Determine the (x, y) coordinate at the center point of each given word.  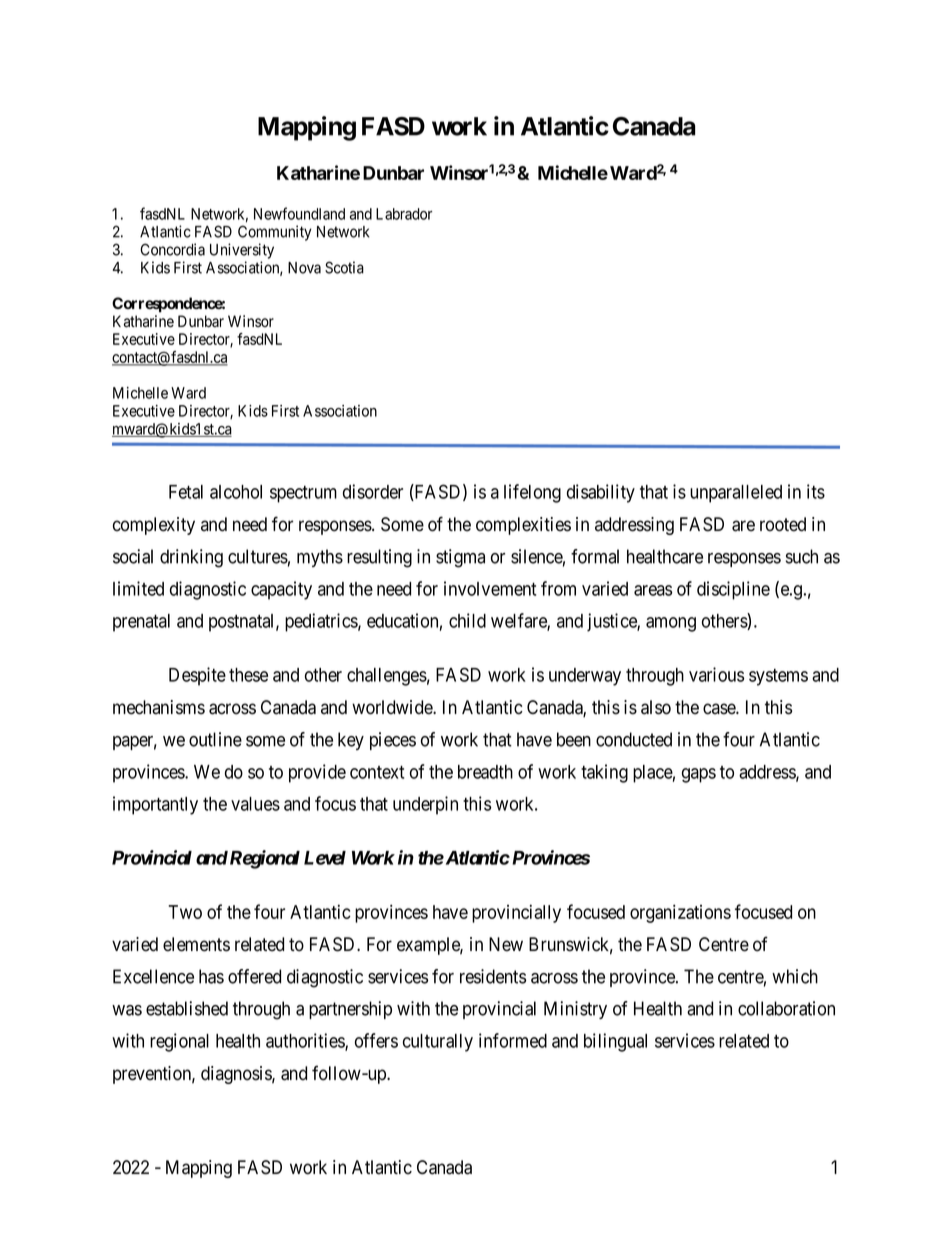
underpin (425, 805)
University (242, 251)
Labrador (404, 214)
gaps (699, 775)
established (187, 1008)
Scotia (344, 267)
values (255, 804)
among (671, 624)
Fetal (186, 492)
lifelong (532, 493)
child (467, 620)
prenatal (141, 623)
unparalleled (736, 494)
